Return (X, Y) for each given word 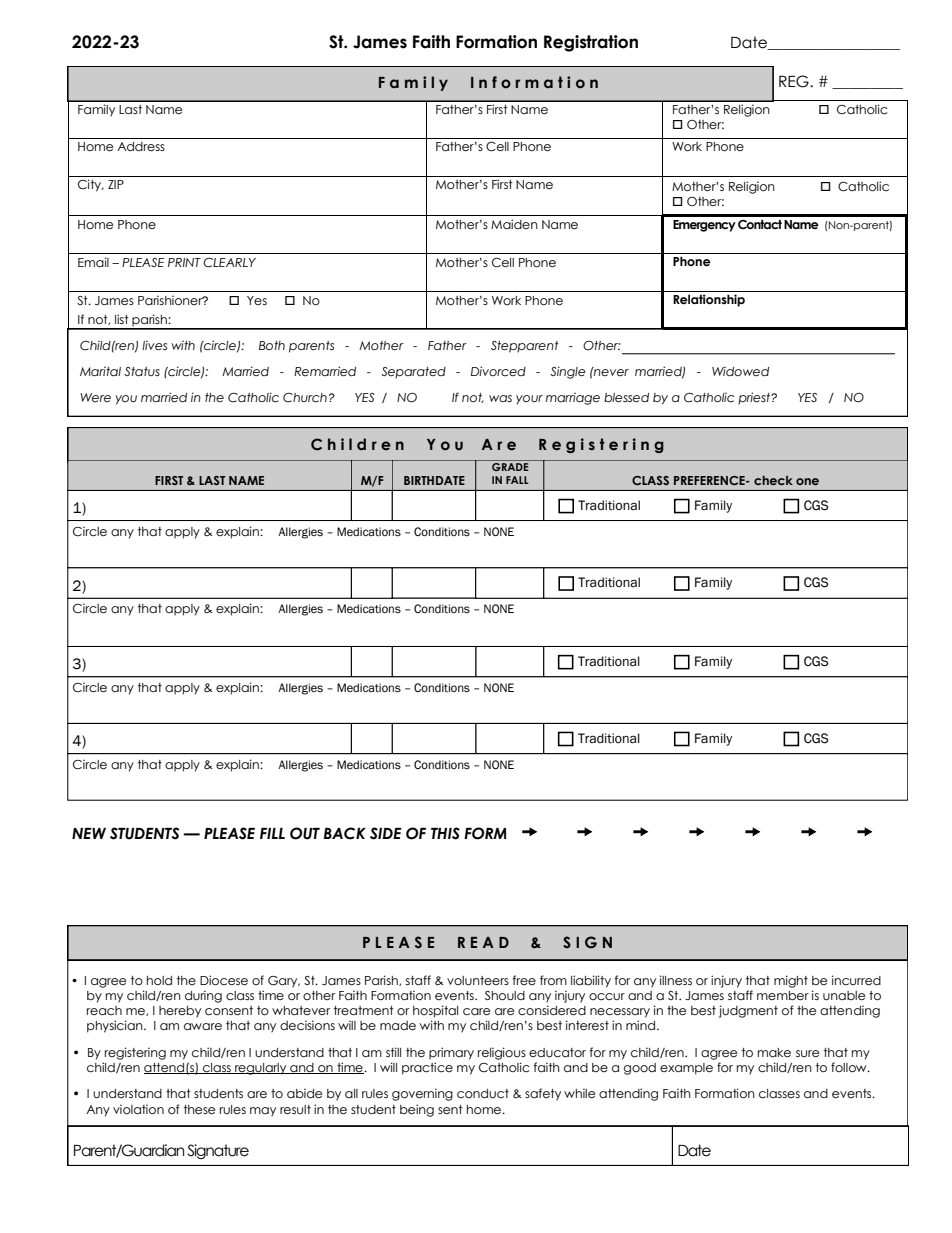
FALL (517, 480)
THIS (445, 833)
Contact (760, 224)
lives (154, 346)
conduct (483, 1093)
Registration (591, 43)
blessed (626, 398)
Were (95, 397)
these (199, 1109)
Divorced (498, 371)
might (791, 981)
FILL (272, 833)
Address (141, 146)
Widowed (740, 372)
